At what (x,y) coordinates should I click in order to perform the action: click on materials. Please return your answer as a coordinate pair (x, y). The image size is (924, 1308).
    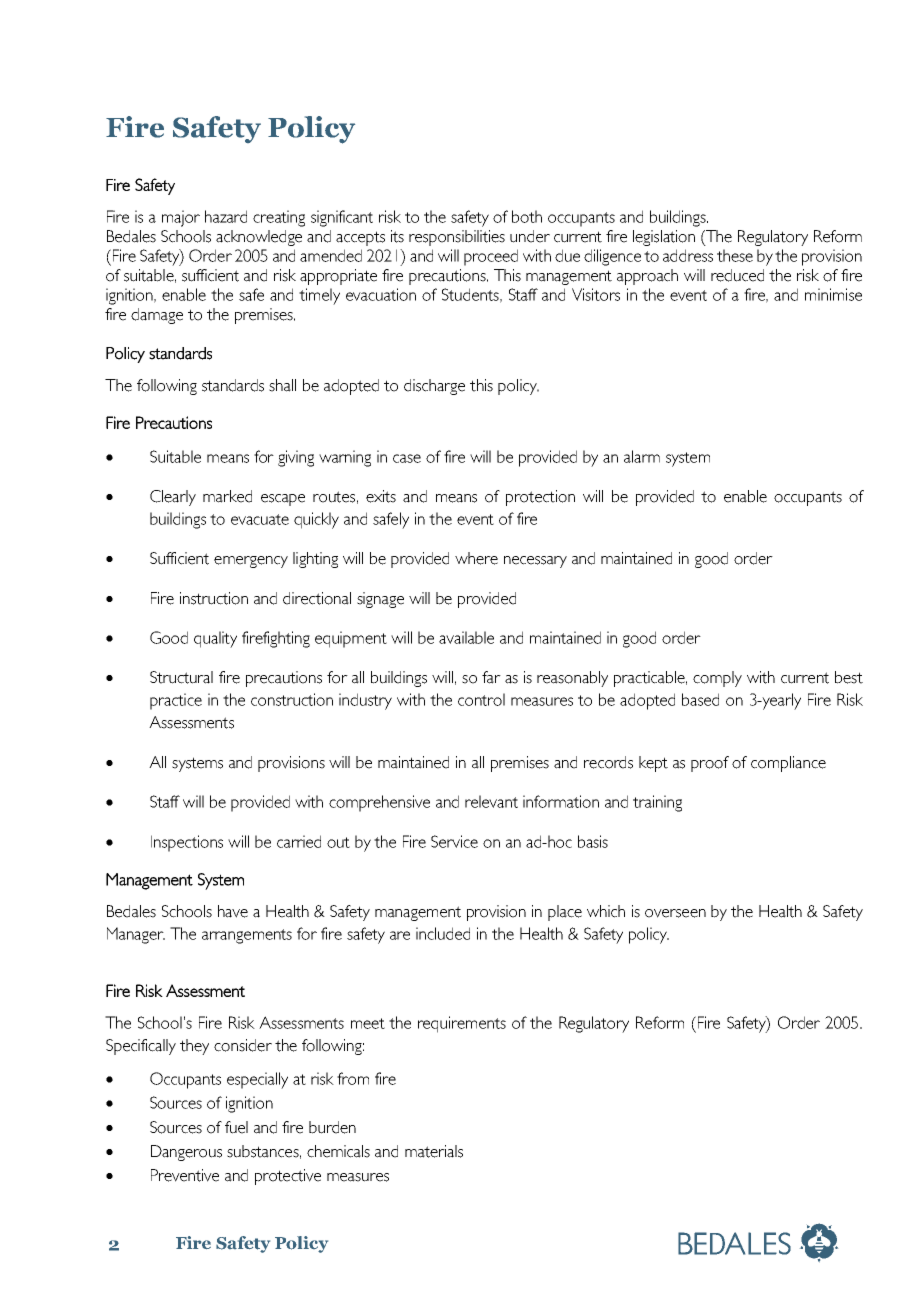
    Looking at the image, I should click on (434, 1151).
